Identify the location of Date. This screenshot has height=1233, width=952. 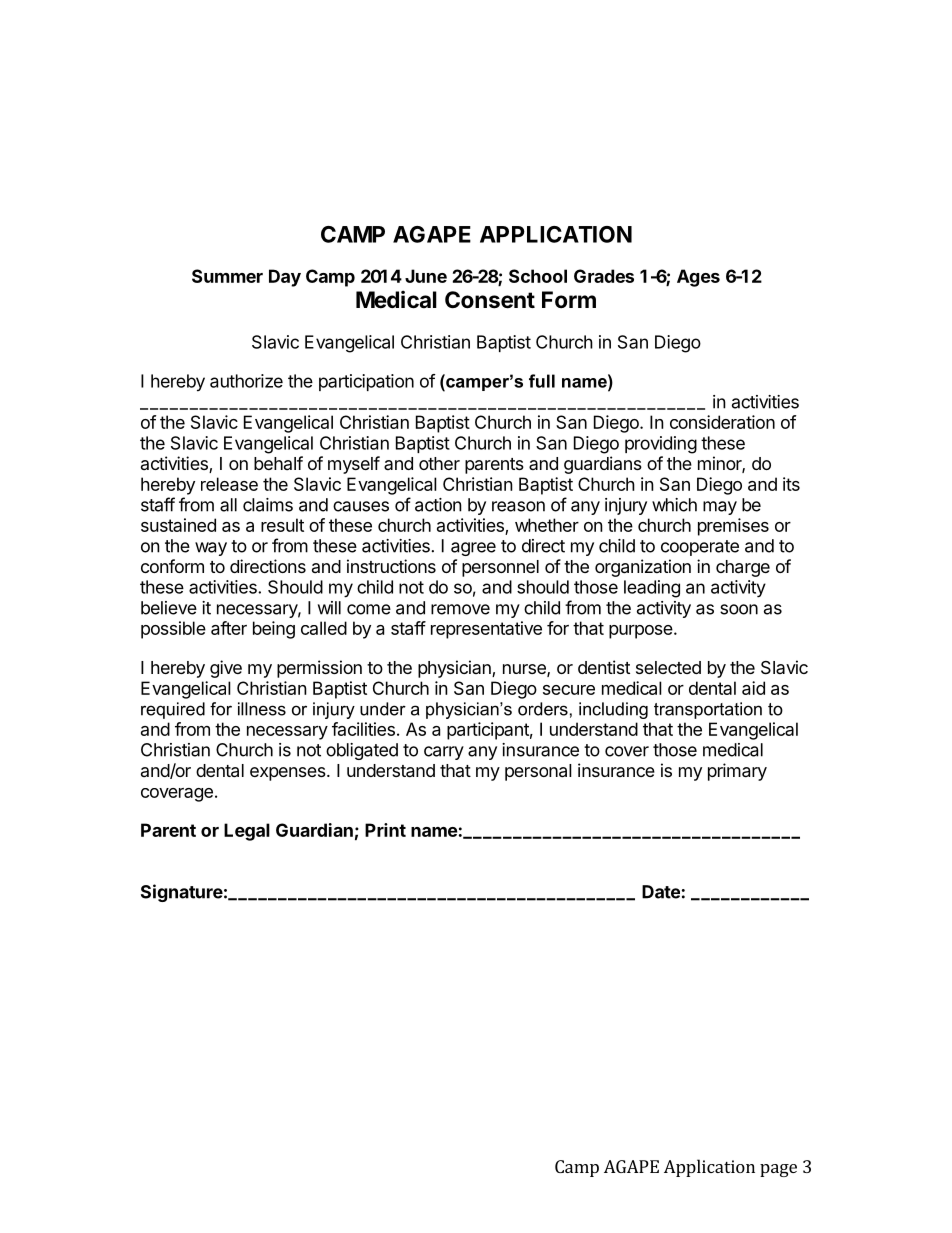
(661, 892).
